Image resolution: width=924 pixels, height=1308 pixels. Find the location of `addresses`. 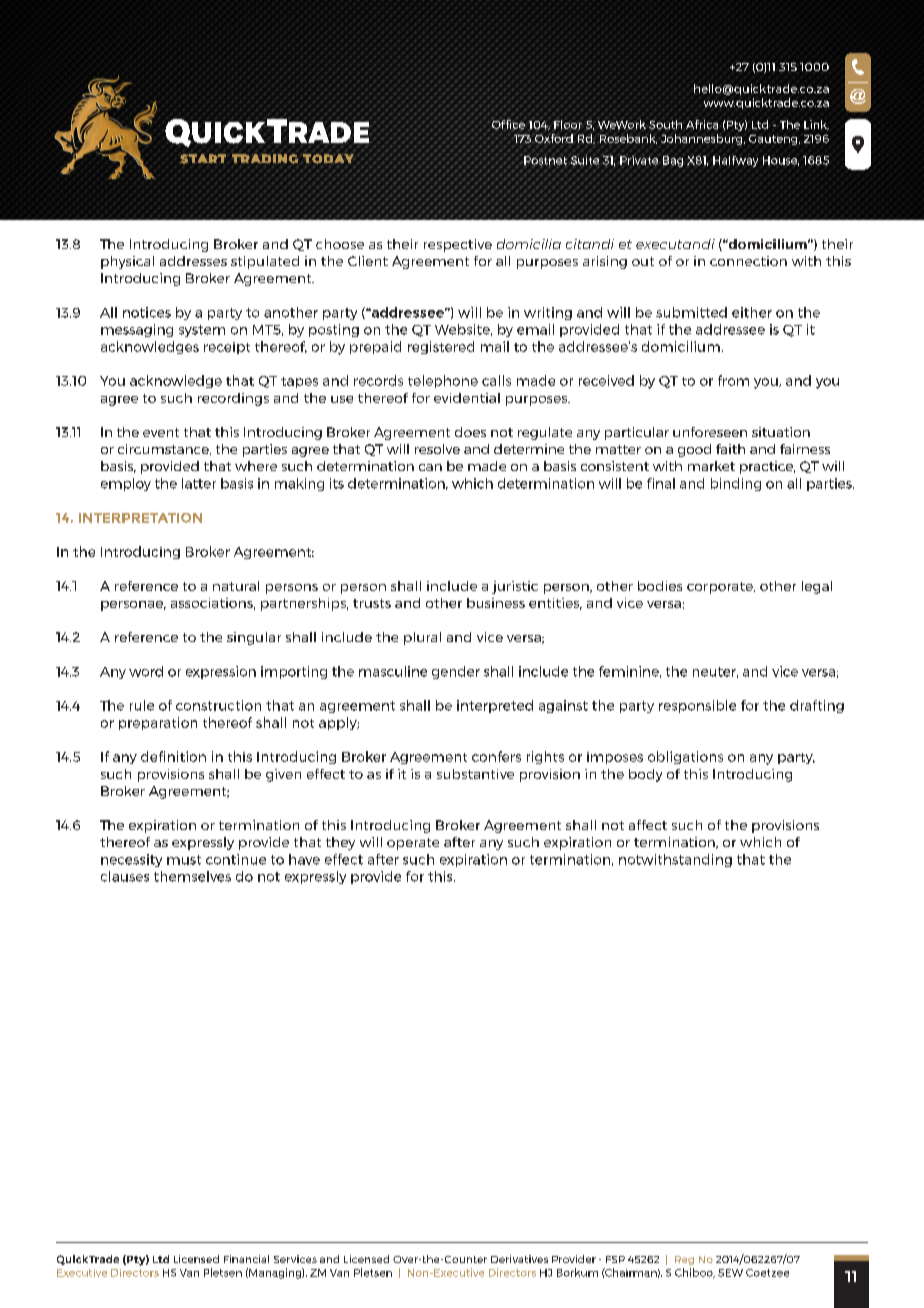

addresses is located at coordinates (193, 261).
